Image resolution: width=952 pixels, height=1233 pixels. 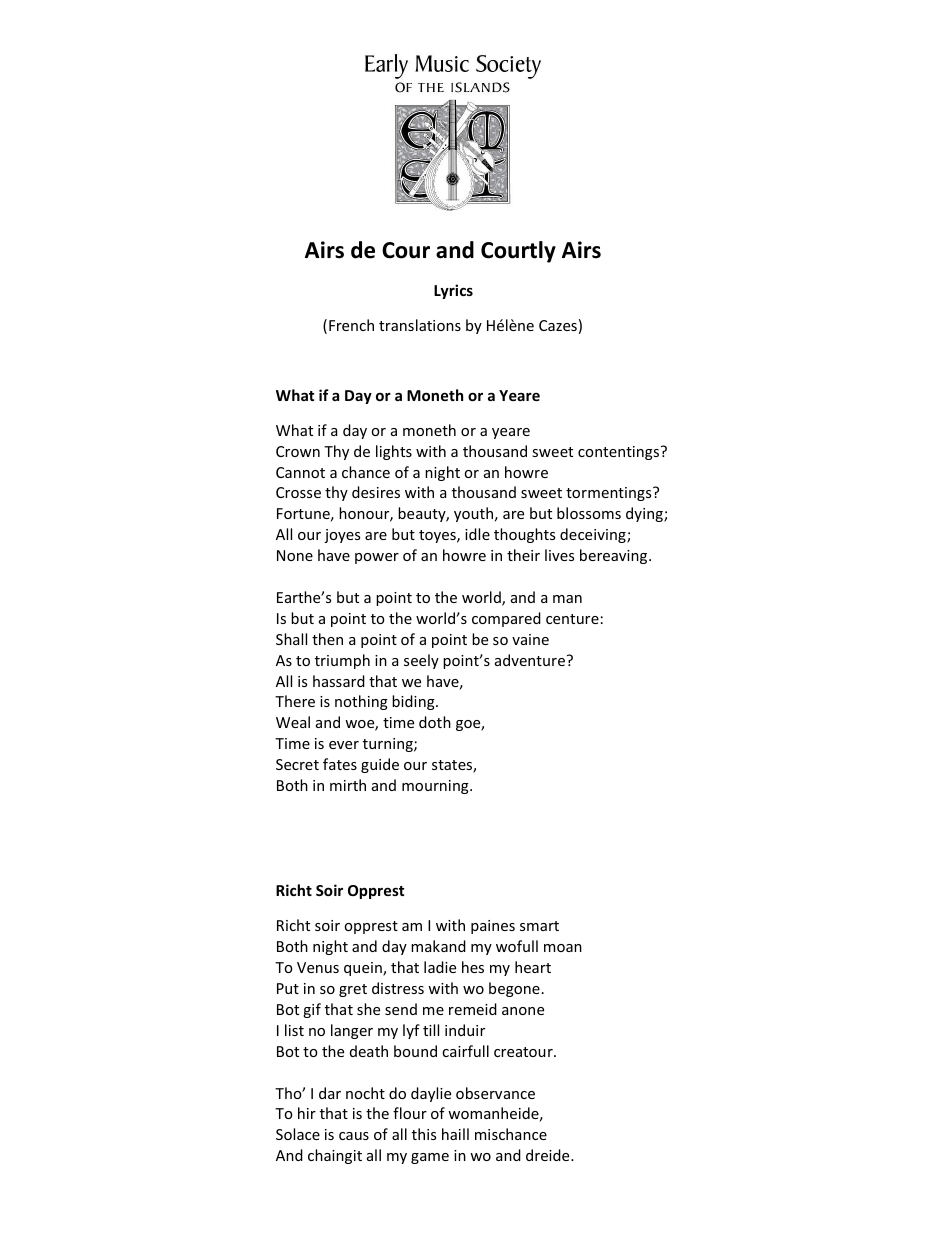 I want to click on moan, so click(x=563, y=948).
